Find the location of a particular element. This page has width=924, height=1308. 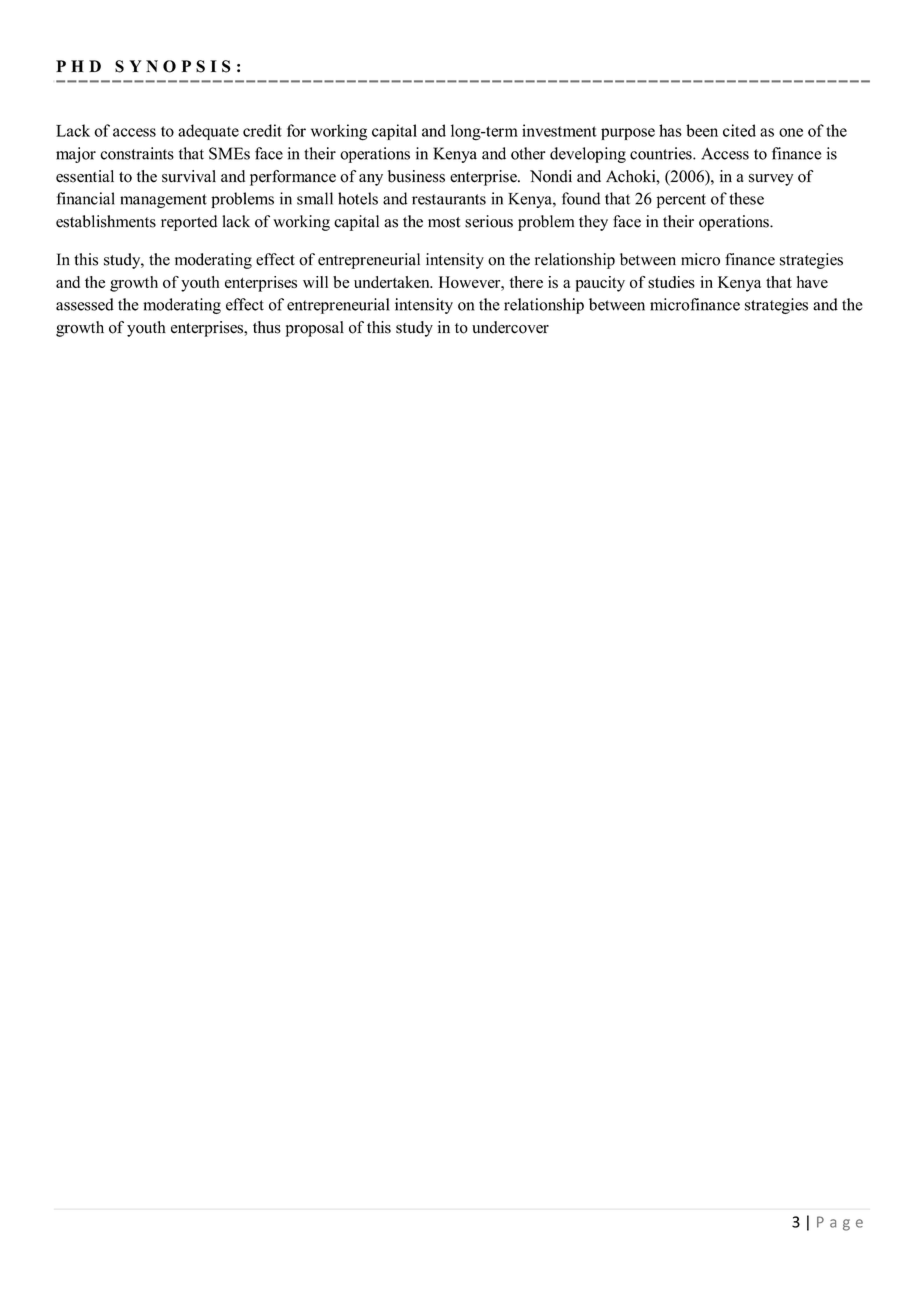

undercover is located at coordinates (510, 327).
